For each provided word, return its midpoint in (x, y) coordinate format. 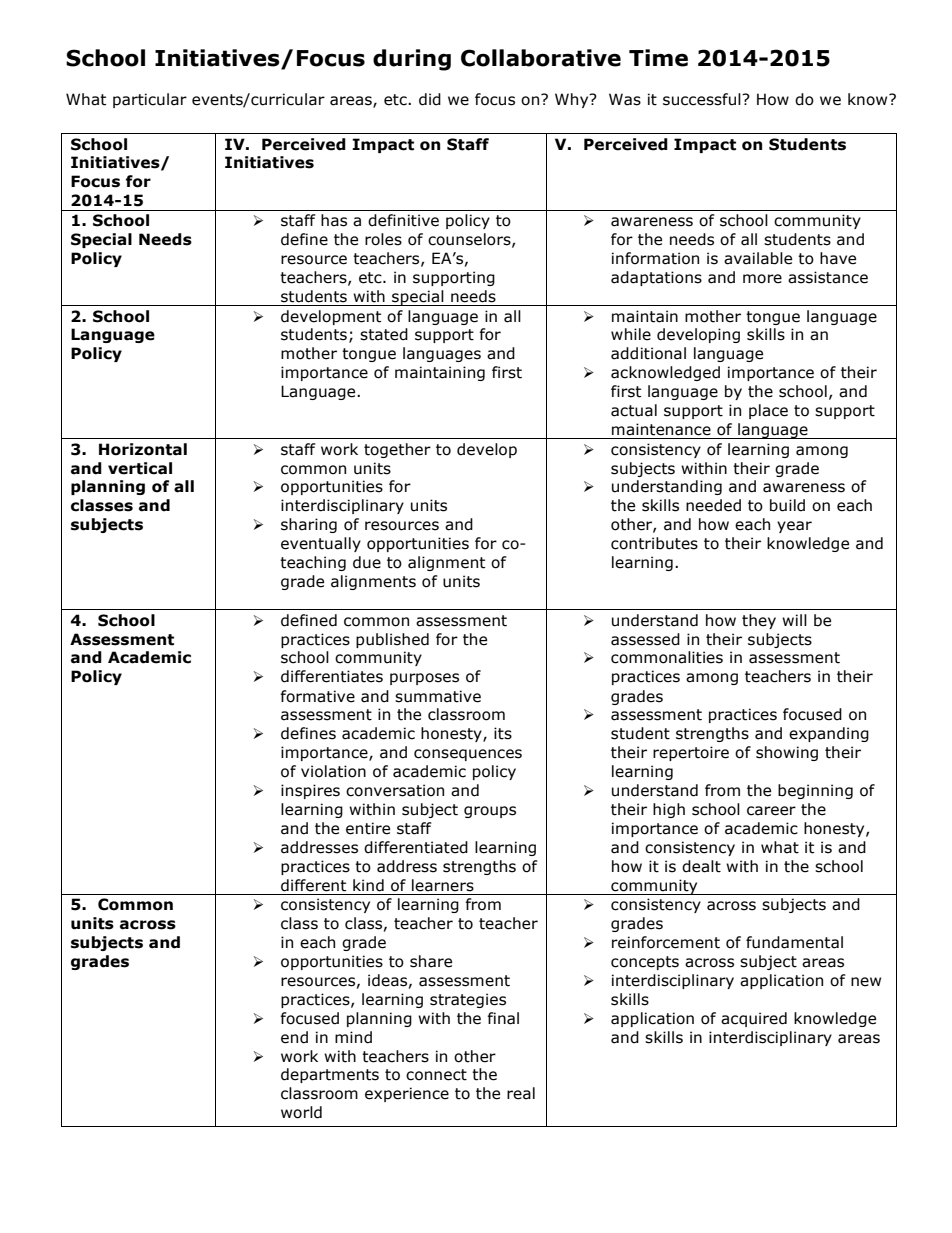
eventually (321, 544)
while (631, 334)
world (301, 1112)
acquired (754, 1019)
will (794, 620)
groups (490, 812)
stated (384, 334)
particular (150, 100)
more (762, 279)
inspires (310, 791)
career (771, 811)
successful (703, 99)
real (521, 1093)
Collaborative (541, 58)
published (392, 640)
